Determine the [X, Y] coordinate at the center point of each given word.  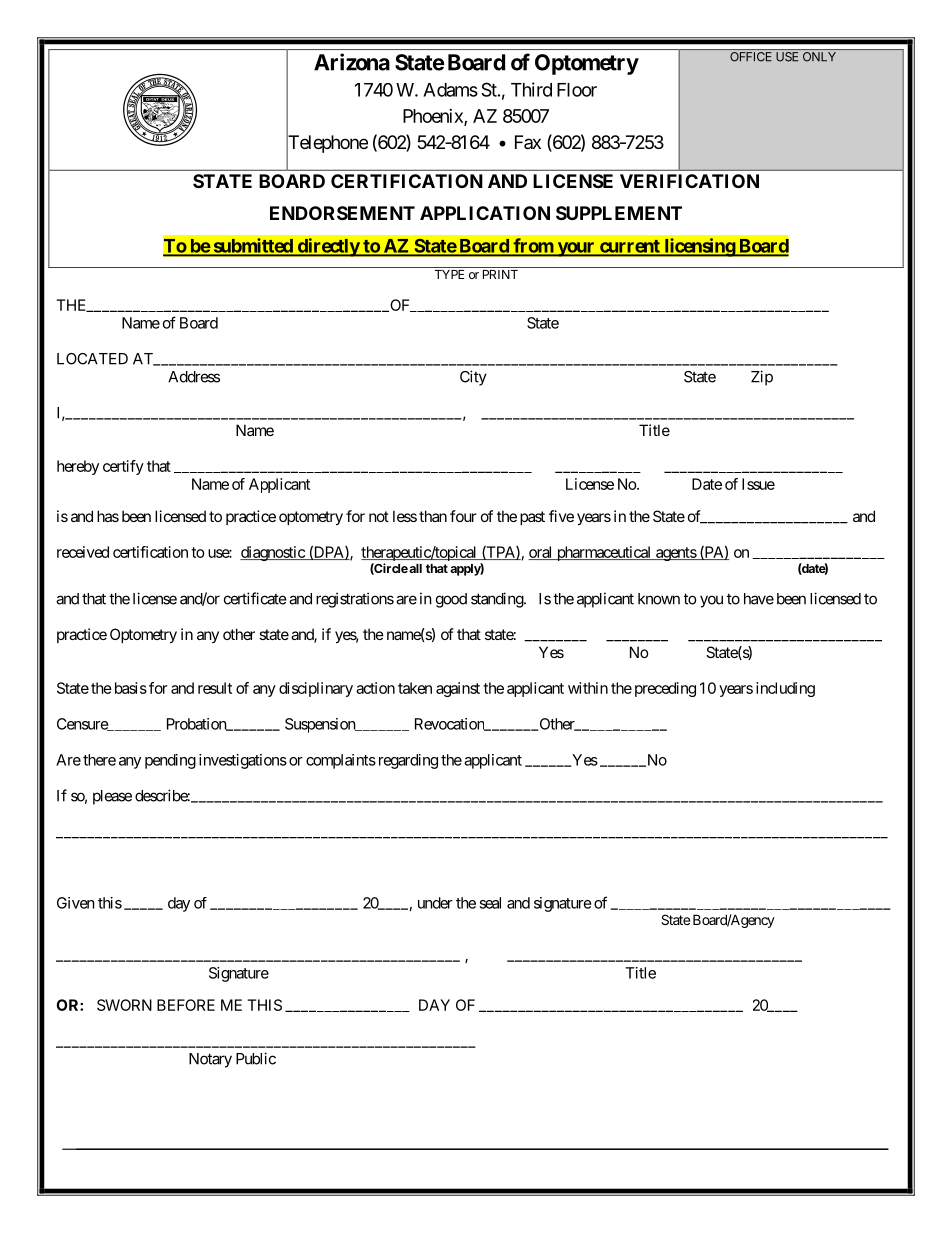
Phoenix [434, 117]
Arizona [352, 62]
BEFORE [186, 1005]
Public [256, 1058]
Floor [577, 90]
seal [490, 903]
